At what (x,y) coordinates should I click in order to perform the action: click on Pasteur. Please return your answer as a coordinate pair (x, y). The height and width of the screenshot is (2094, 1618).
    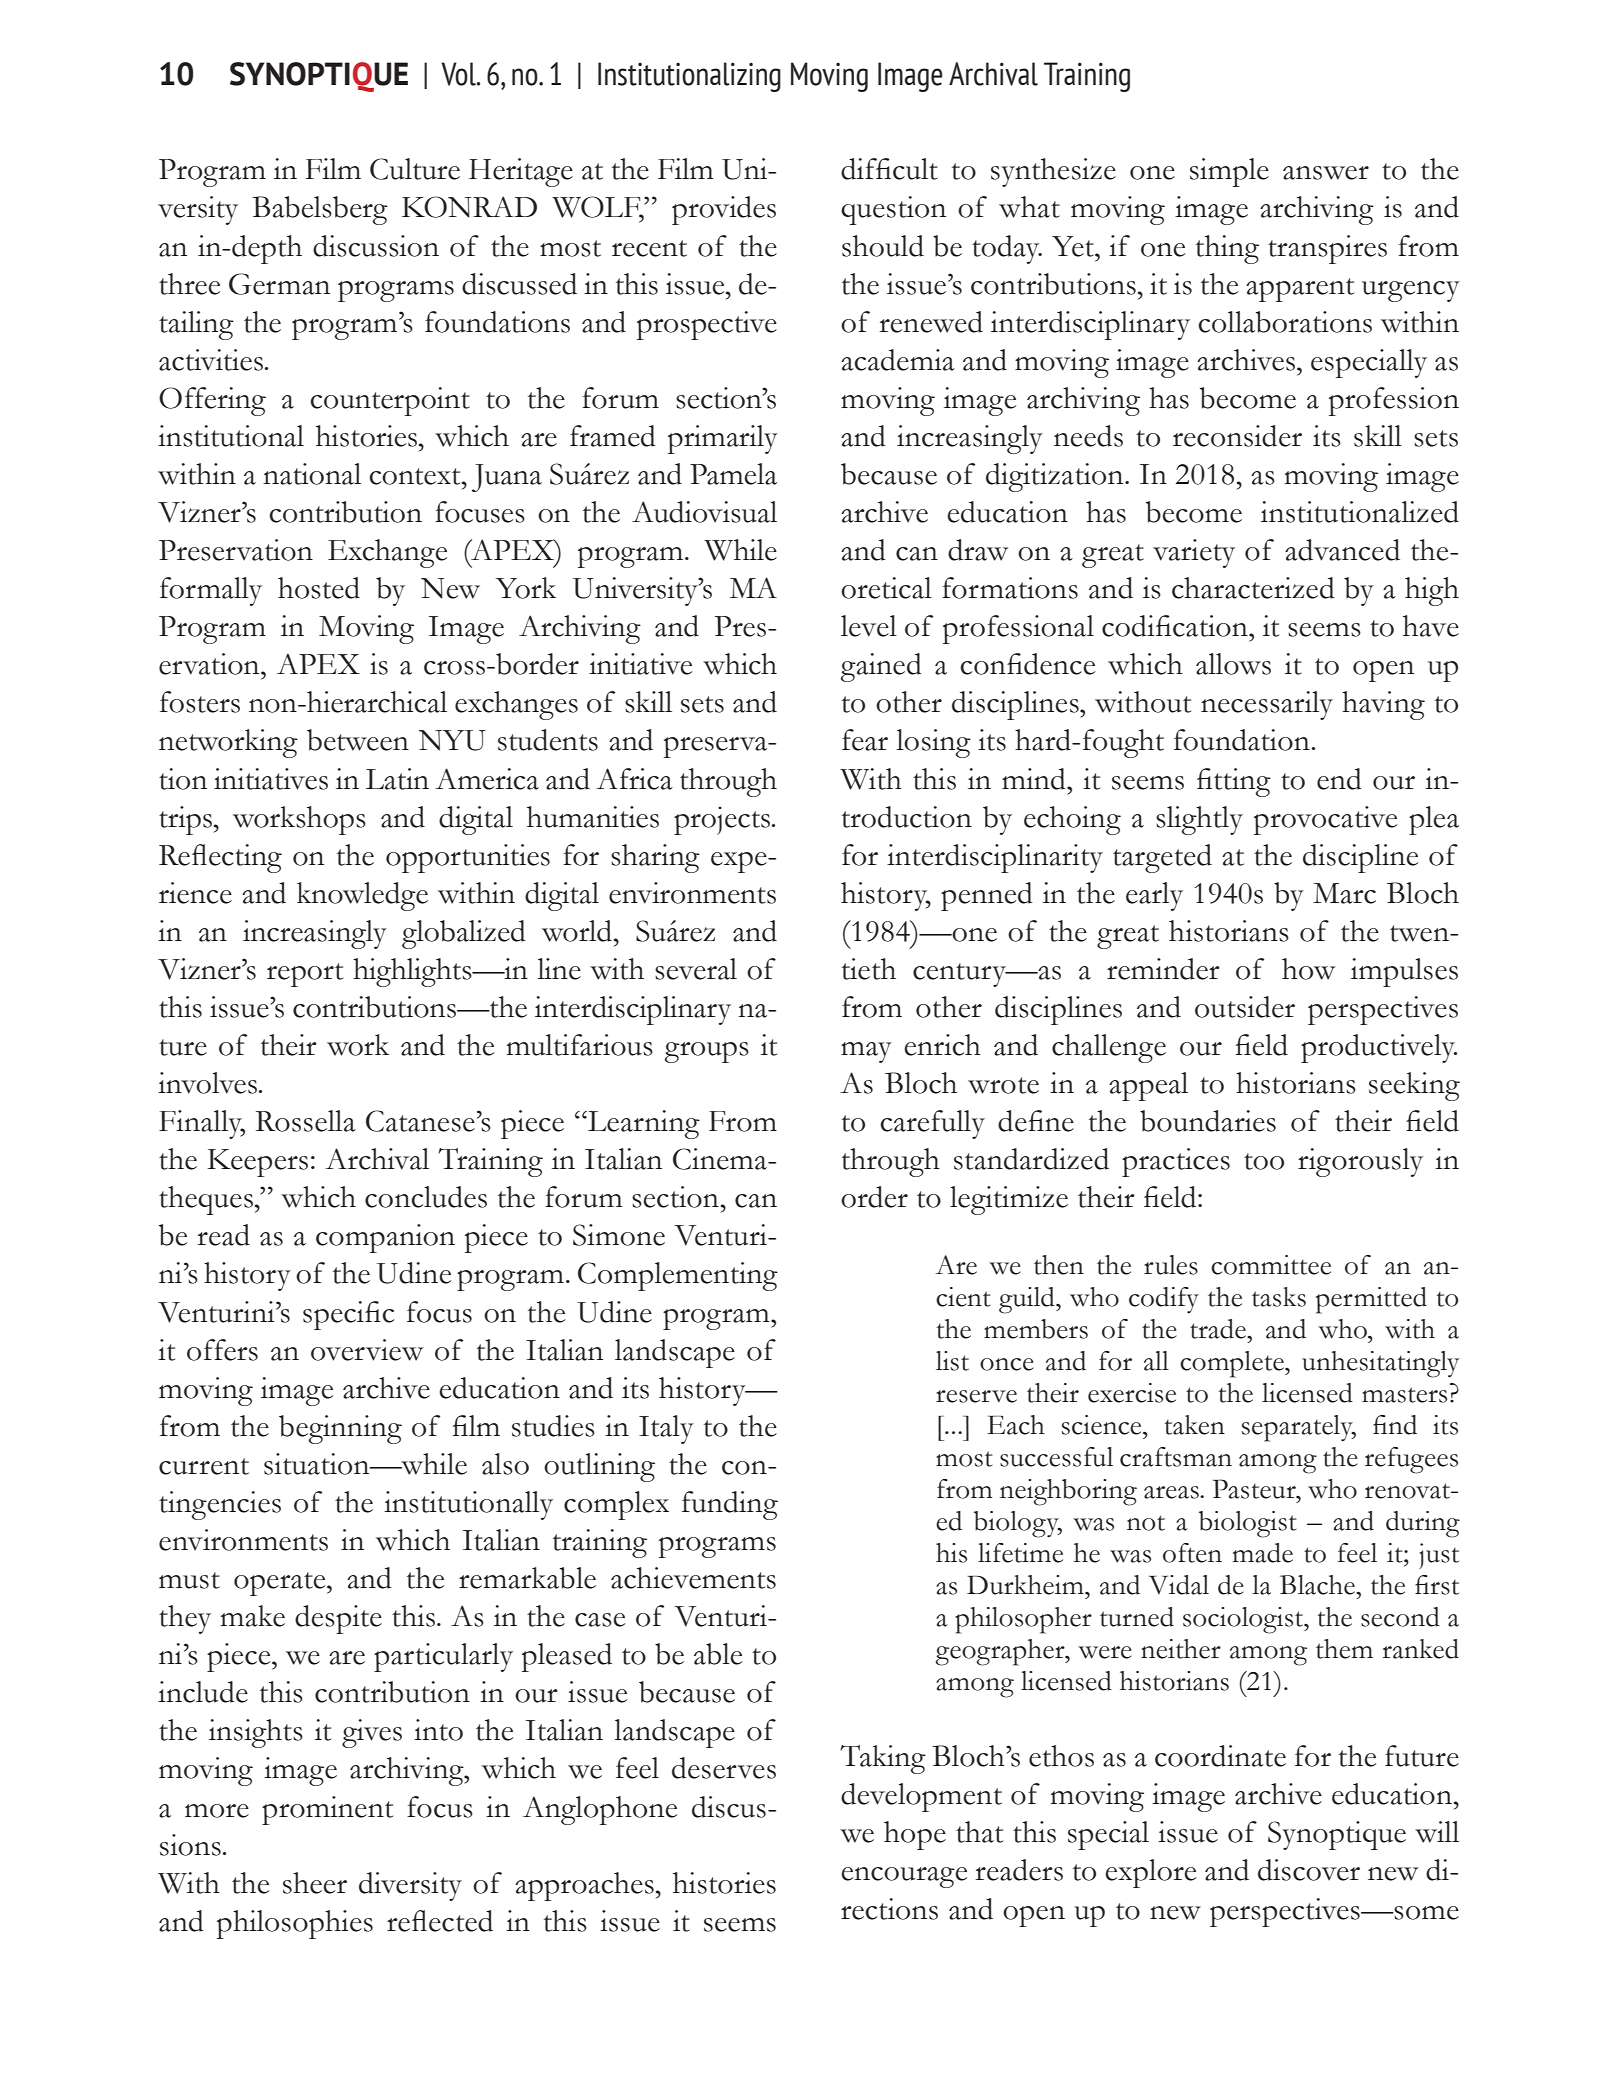
    Looking at the image, I should click on (1255, 1489).
